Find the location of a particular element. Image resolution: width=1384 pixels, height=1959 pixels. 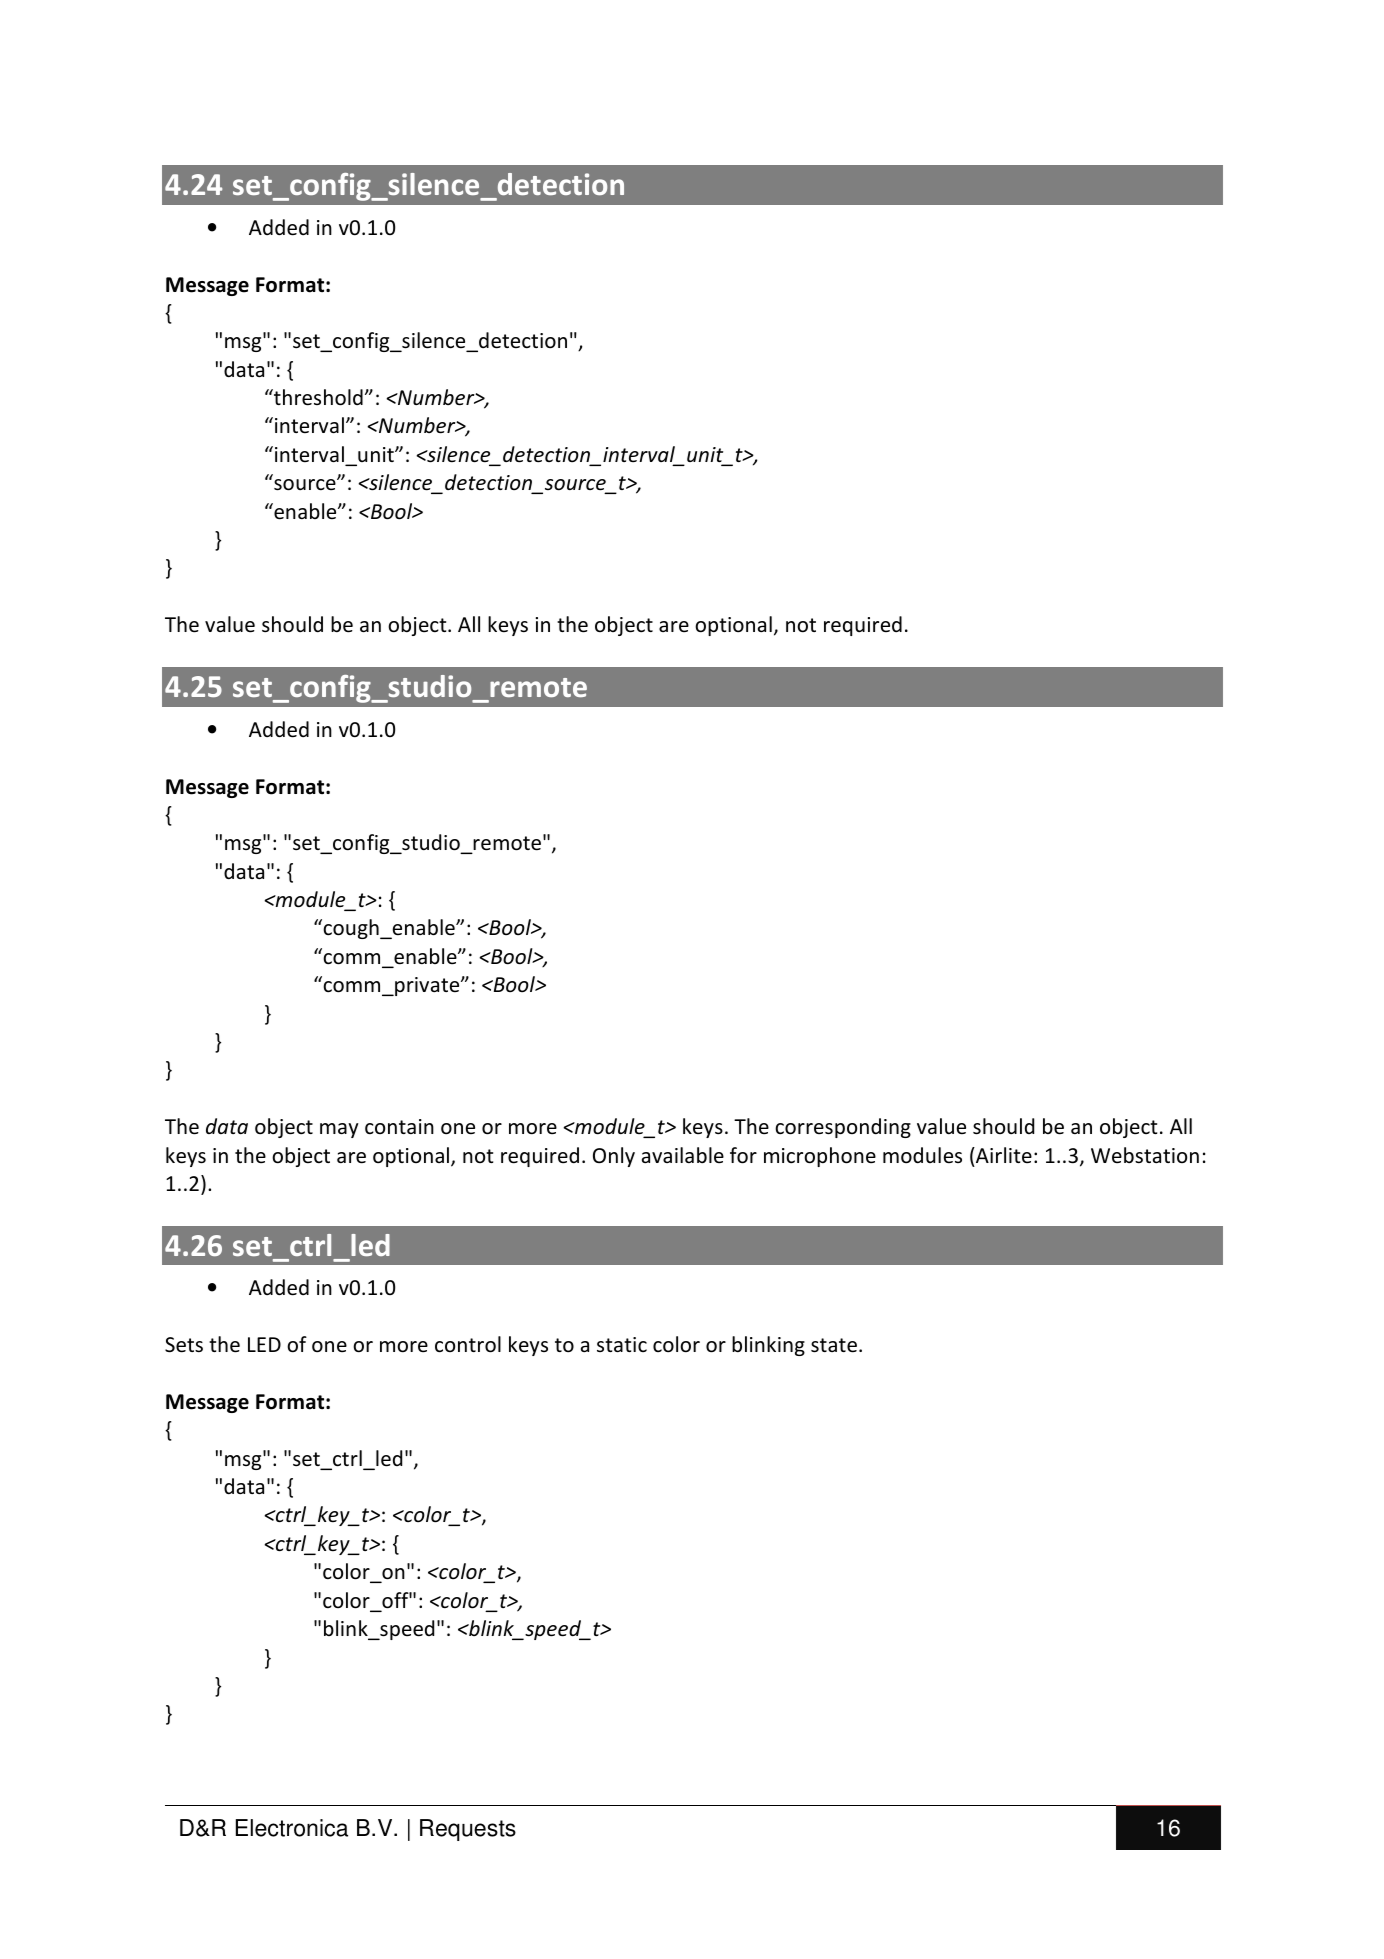

static is located at coordinates (622, 1344).
